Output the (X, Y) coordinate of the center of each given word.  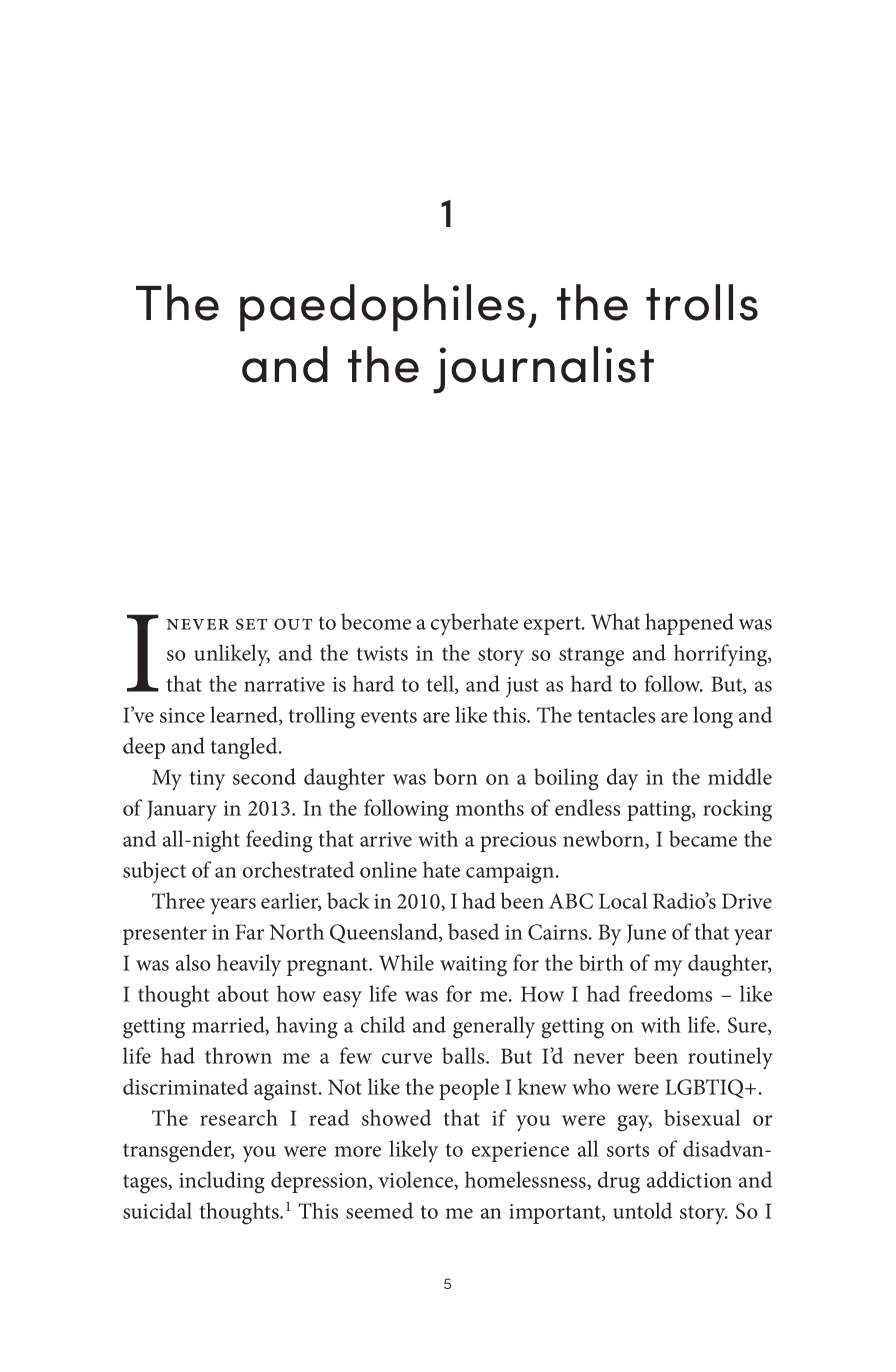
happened (689, 624)
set (251, 624)
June (646, 933)
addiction (689, 1179)
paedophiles (382, 308)
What (615, 621)
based (473, 931)
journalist (543, 370)
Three (178, 900)
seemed (379, 1210)
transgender (178, 1151)
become (376, 621)
